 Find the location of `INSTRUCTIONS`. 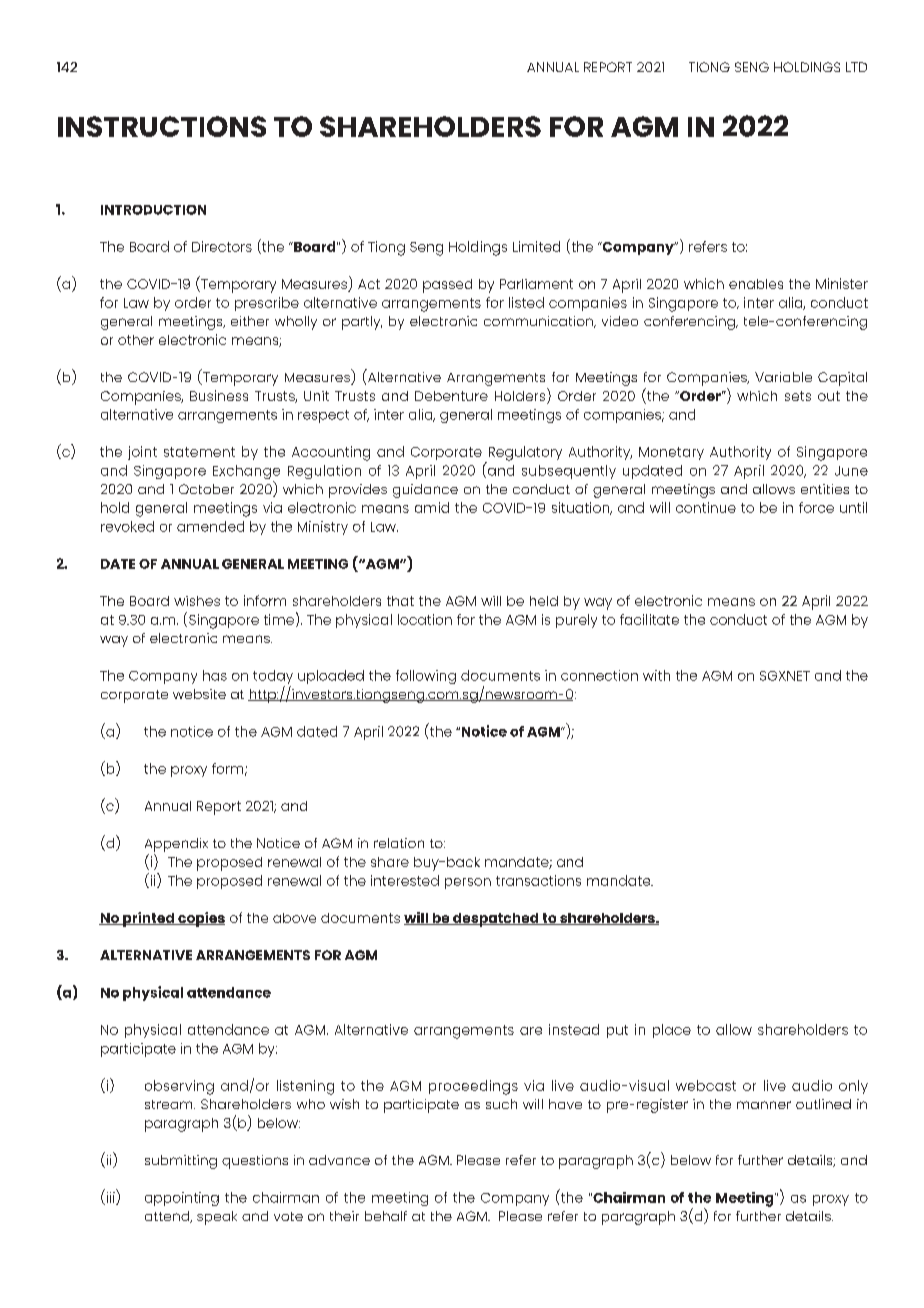

INSTRUCTIONS is located at coordinates (162, 126).
